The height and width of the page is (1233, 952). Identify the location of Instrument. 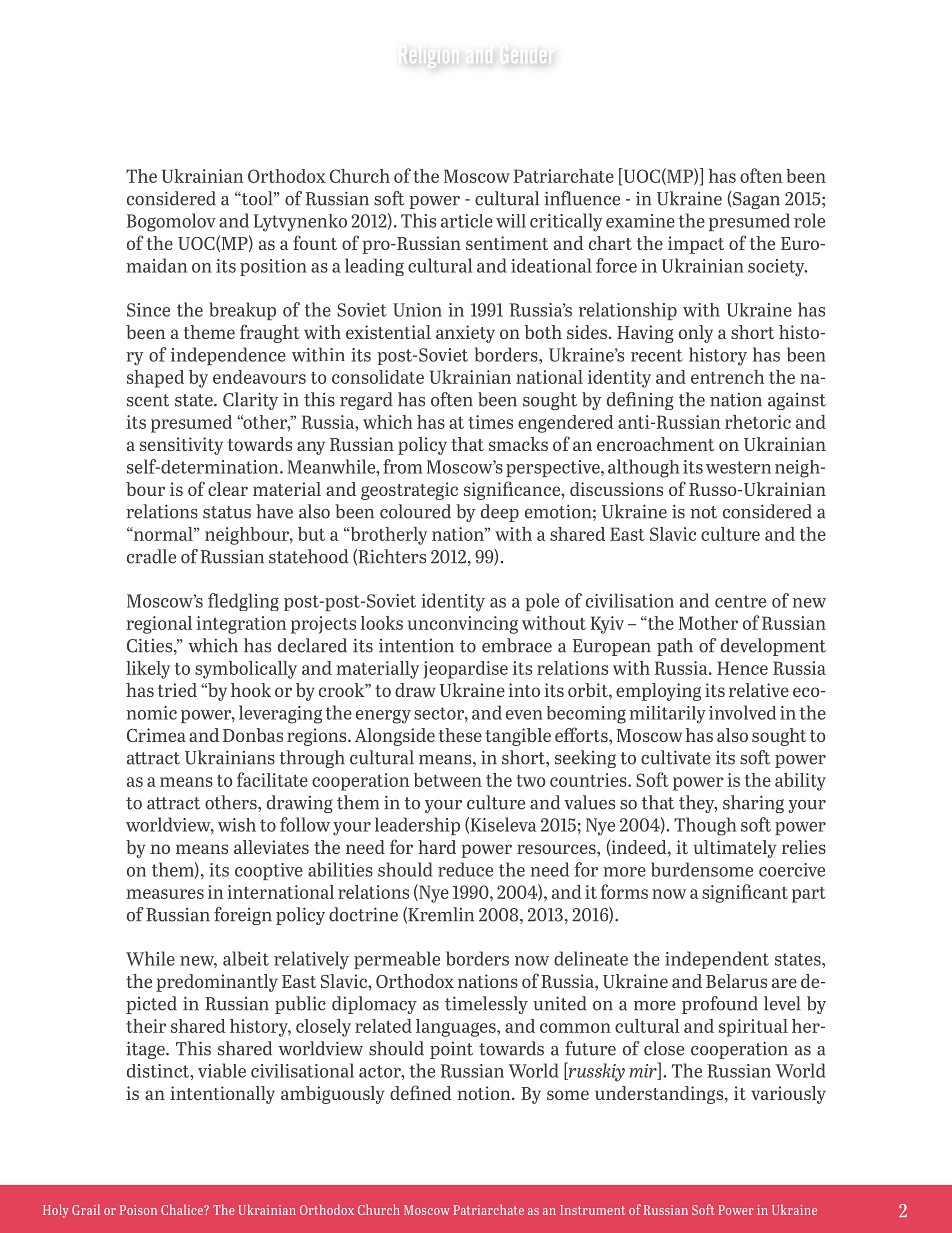
(592, 1210).
